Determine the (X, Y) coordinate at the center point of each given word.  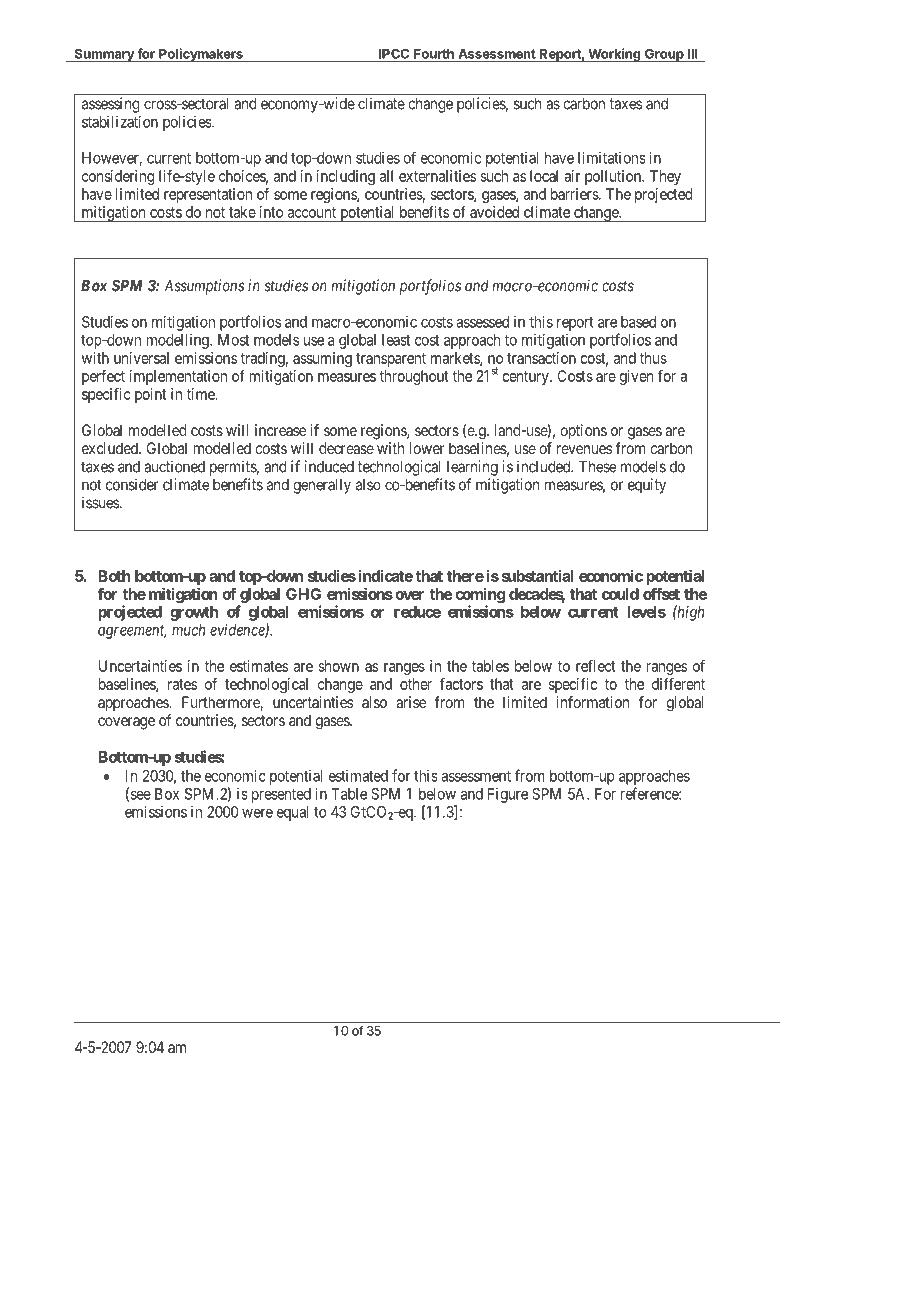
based (638, 322)
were (257, 813)
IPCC (394, 54)
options (583, 432)
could (620, 594)
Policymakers (201, 55)
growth (194, 613)
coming (480, 595)
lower (427, 448)
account (312, 212)
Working (614, 55)
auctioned (174, 466)
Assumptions (205, 287)
